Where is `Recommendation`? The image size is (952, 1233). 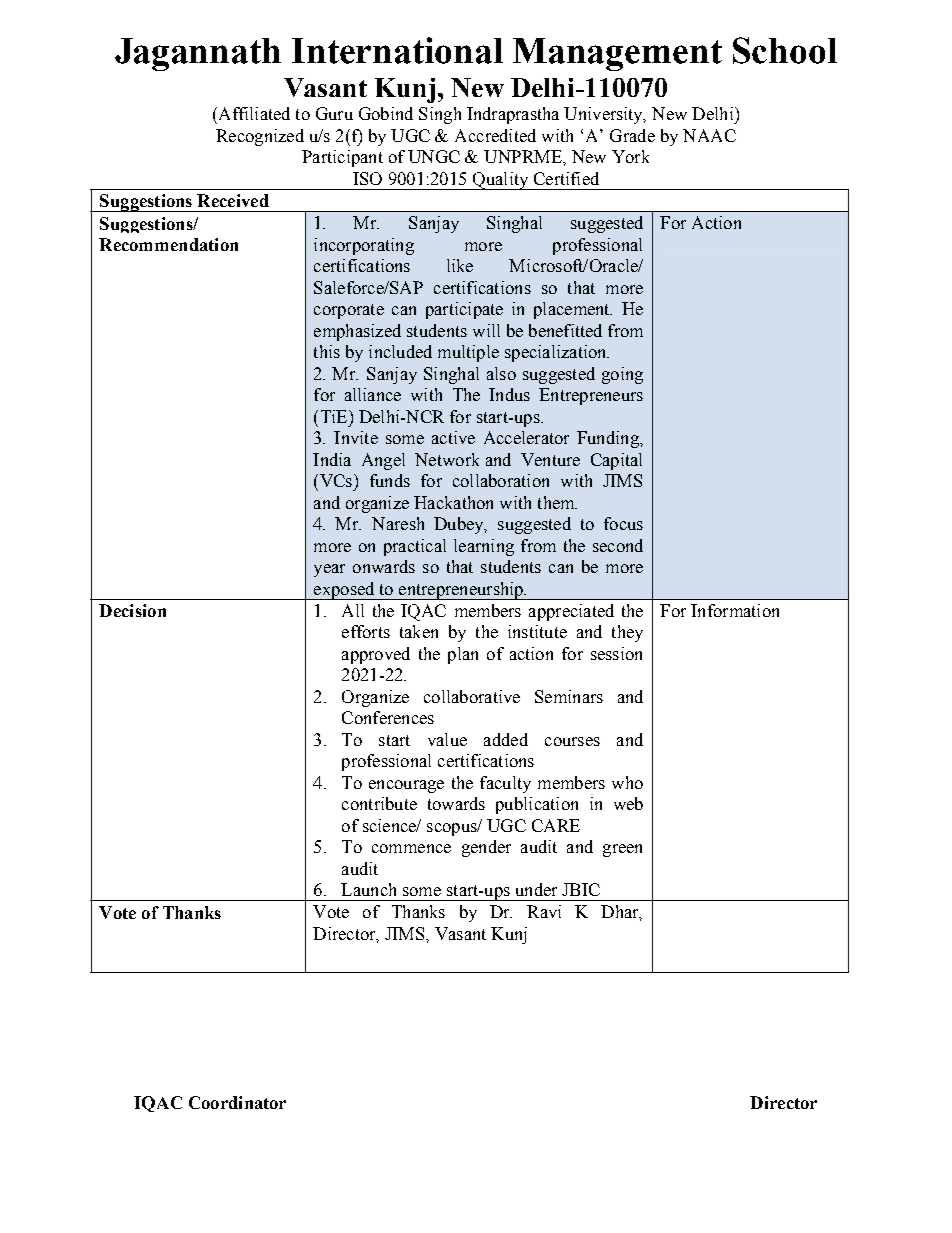 Recommendation is located at coordinates (168, 244).
